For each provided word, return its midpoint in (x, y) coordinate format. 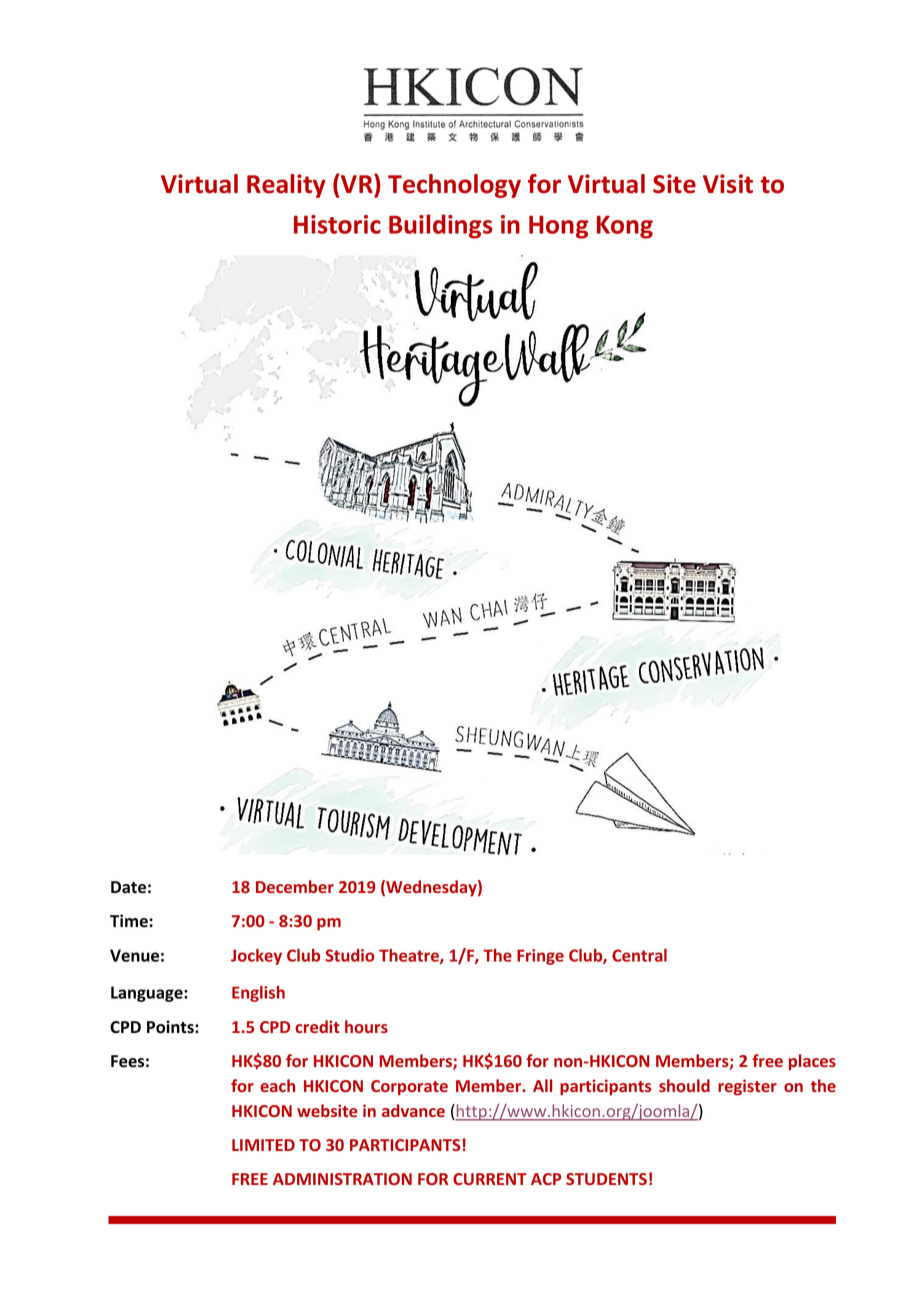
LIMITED (263, 1145)
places (812, 1062)
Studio (349, 955)
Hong (558, 227)
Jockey (256, 957)
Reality (286, 186)
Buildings (441, 226)
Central (639, 955)
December (295, 886)
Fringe (540, 957)
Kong (625, 227)
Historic (337, 224)
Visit (728, 184)
